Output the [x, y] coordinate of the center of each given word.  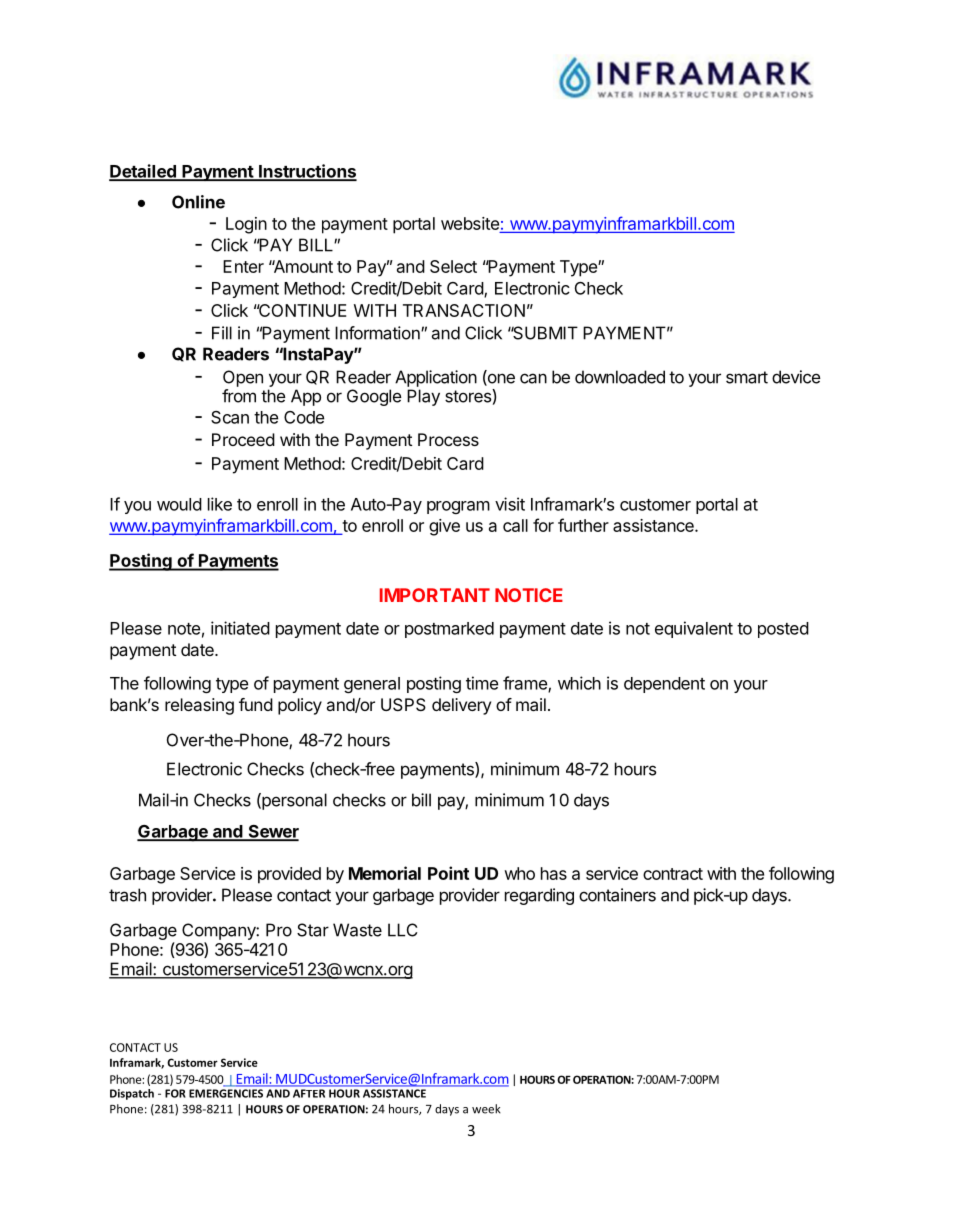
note [184, 629]
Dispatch [132, 1094]
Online [198, 202]
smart [747, 377]
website [471, 225]
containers [617, 895]
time [482, 683]
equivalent [694, 629]
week [486, 1109]
